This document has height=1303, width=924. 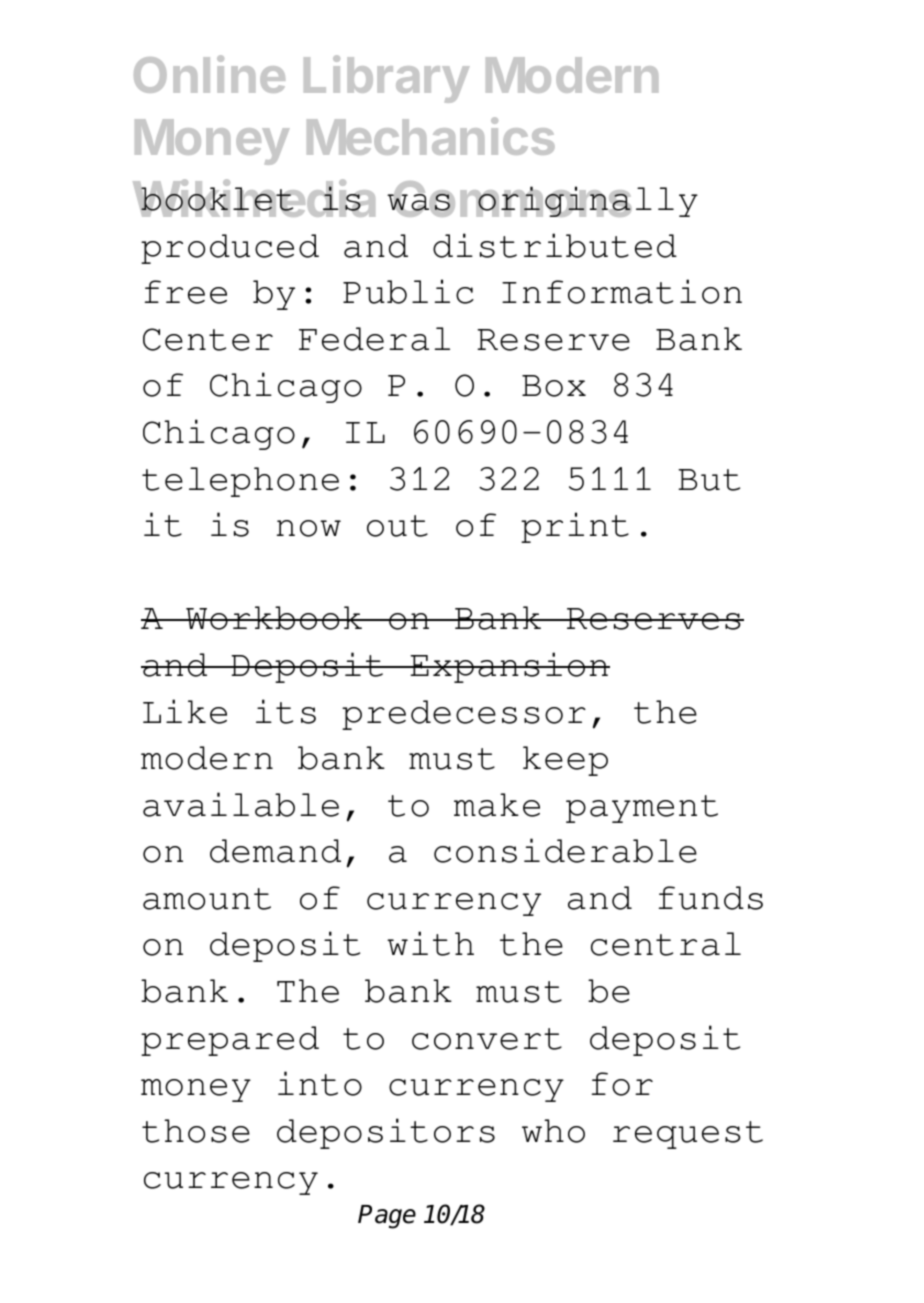 What do you see at coordinates (209, 74) in the document?
I see `Online` at bounding box center [209, 74].
